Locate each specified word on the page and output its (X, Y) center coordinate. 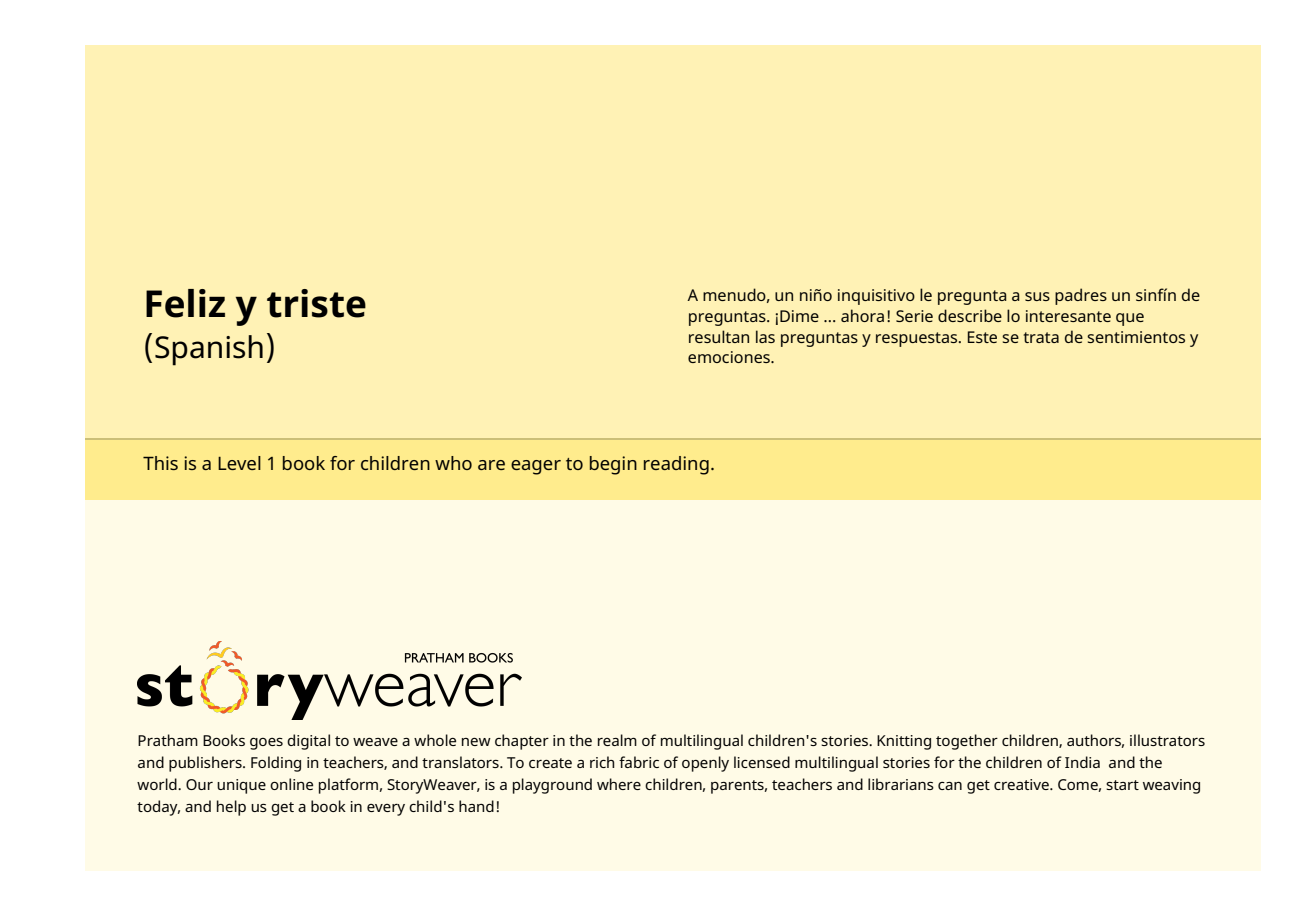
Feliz (185, 303)
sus (1037, 296)
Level (239, 463)
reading (676, 465)
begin (613, 465)
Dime (799, 316)
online (291, 784)
